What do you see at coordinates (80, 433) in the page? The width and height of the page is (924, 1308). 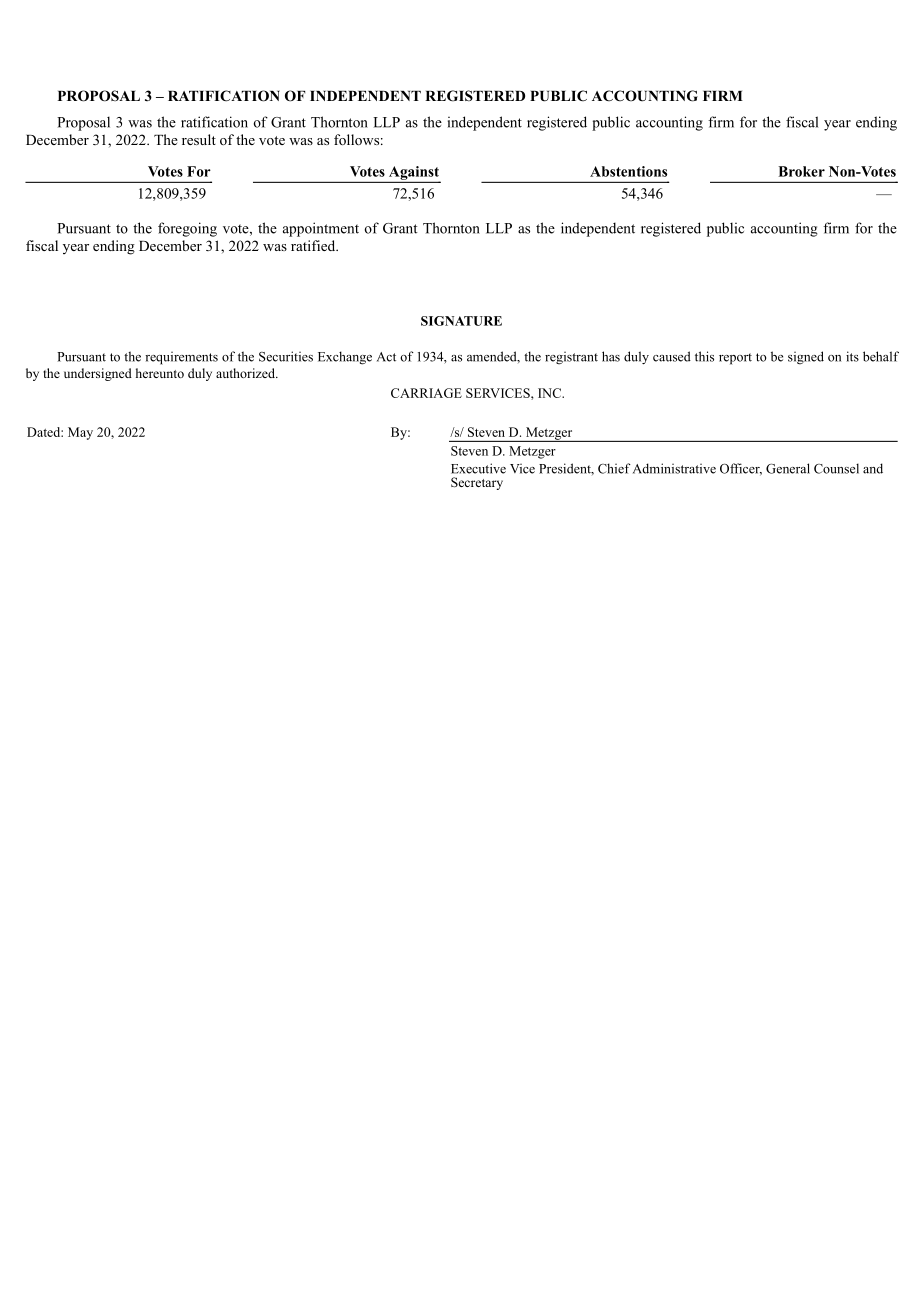 I see `May` at bounding box center [80, 433].
